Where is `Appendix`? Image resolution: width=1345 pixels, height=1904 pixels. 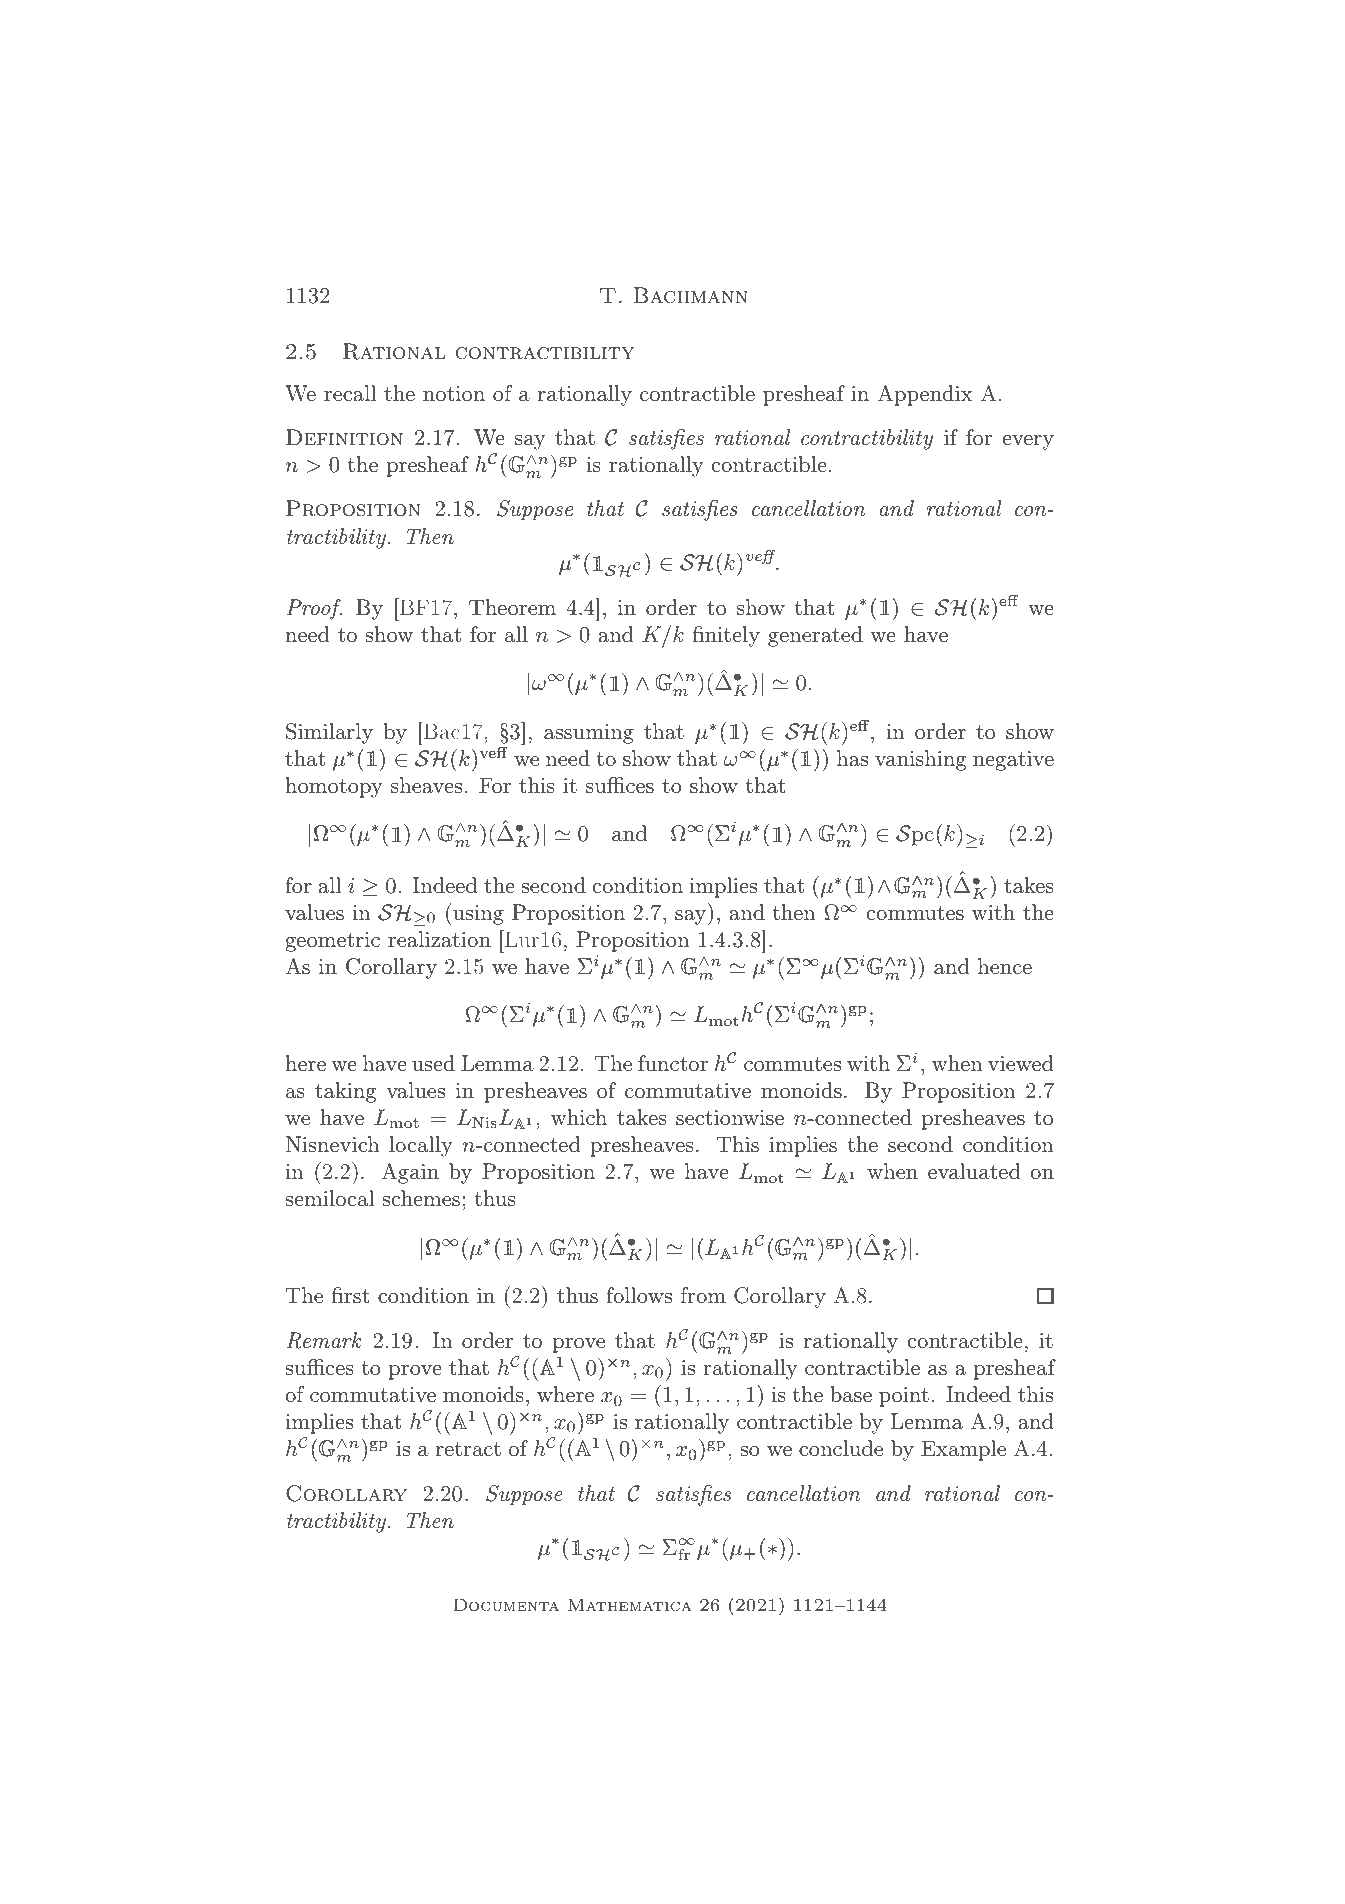 Appendix is located at coordinates (925, 395).
